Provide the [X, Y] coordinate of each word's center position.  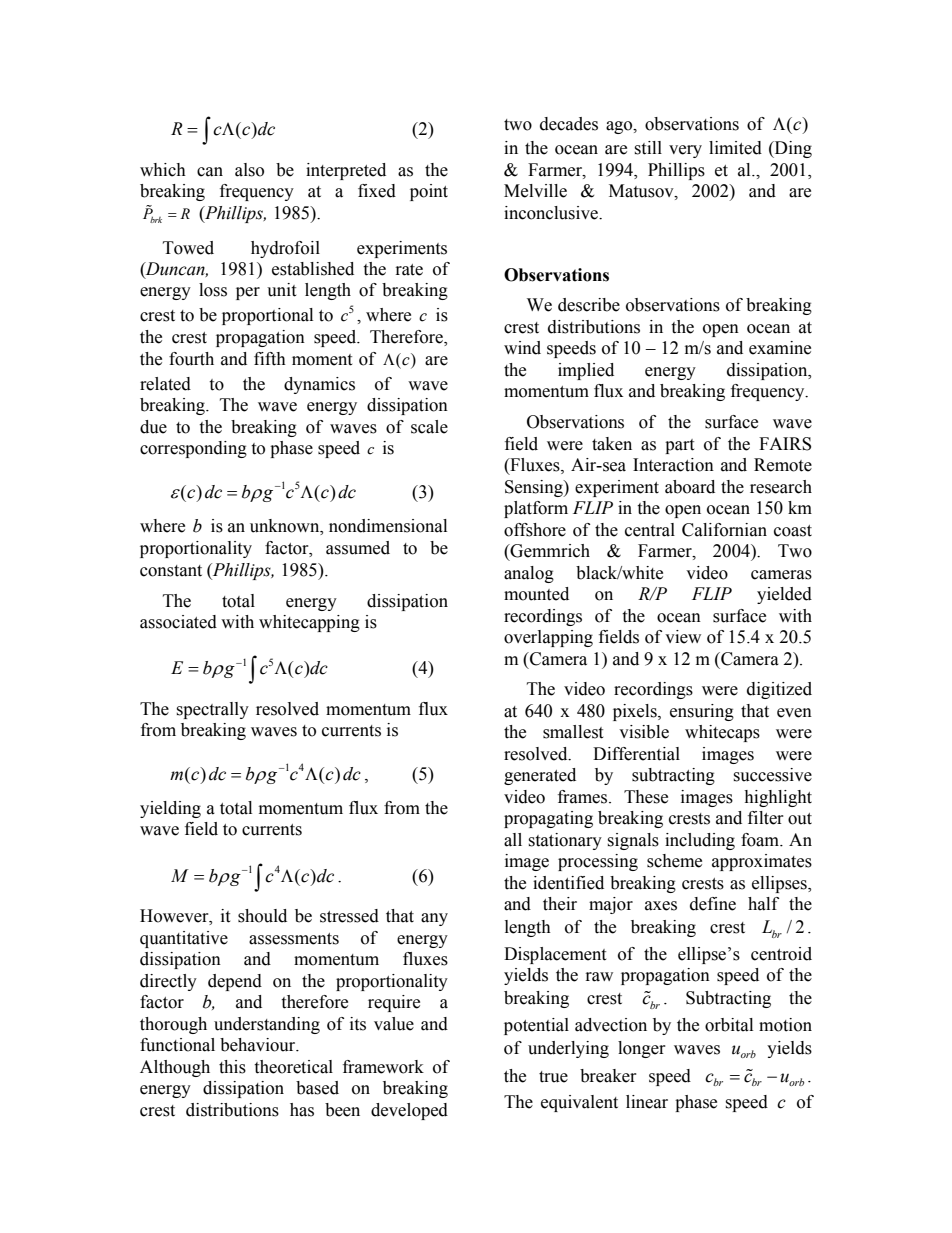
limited [735, 148]
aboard [690, 487]
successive [772, 775]
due [153, 427]
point [429, 192]
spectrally [212, 710]
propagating [548, 819]
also [249, 170]
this [232, 1067]
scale [429, 427]
